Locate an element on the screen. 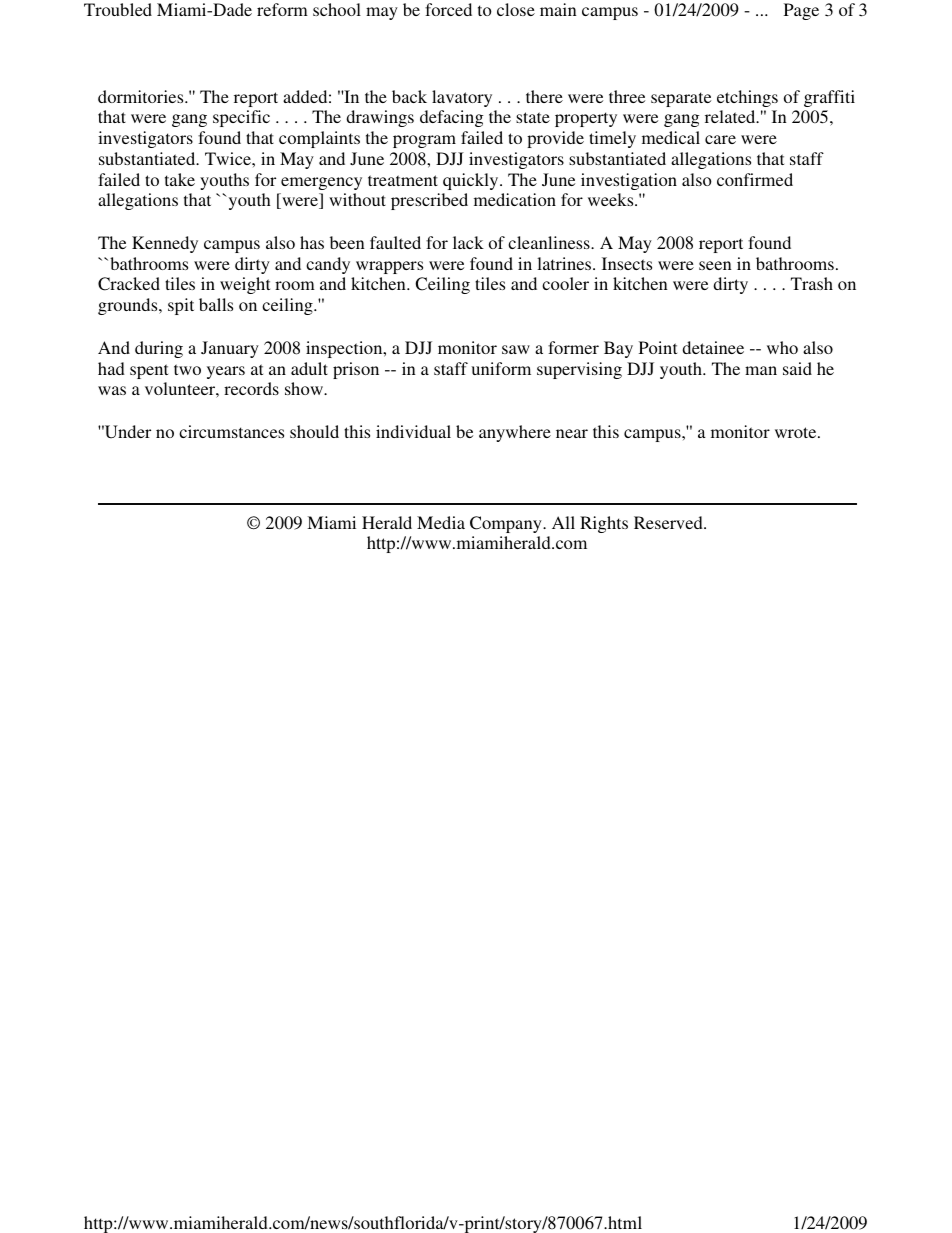  Troubled is located at coordinates (118, 9).
